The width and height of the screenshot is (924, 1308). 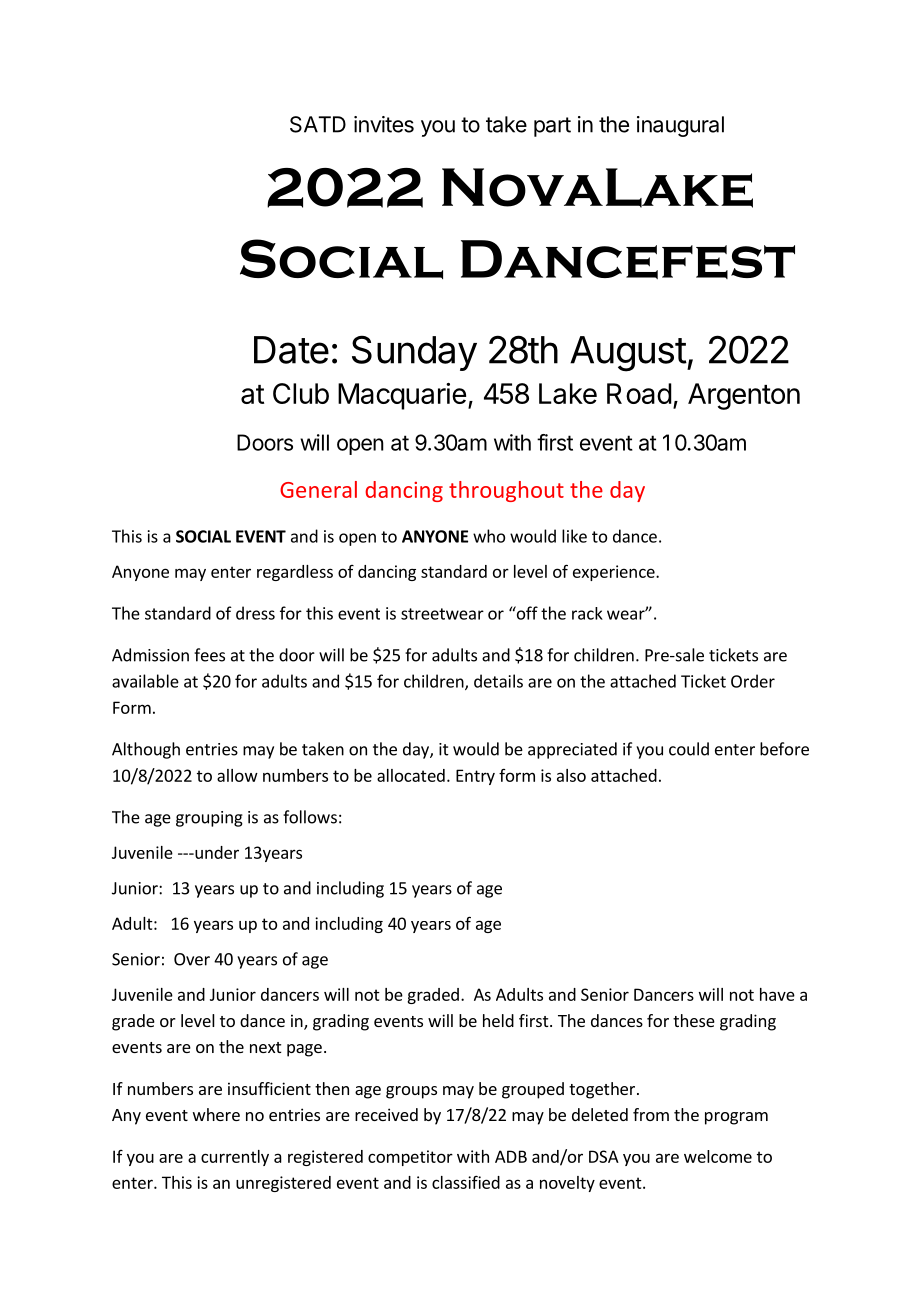 What do you see at coordinates (475, 777) in the screenshot?
I see `Entry` at bounding box center [475, 777].
